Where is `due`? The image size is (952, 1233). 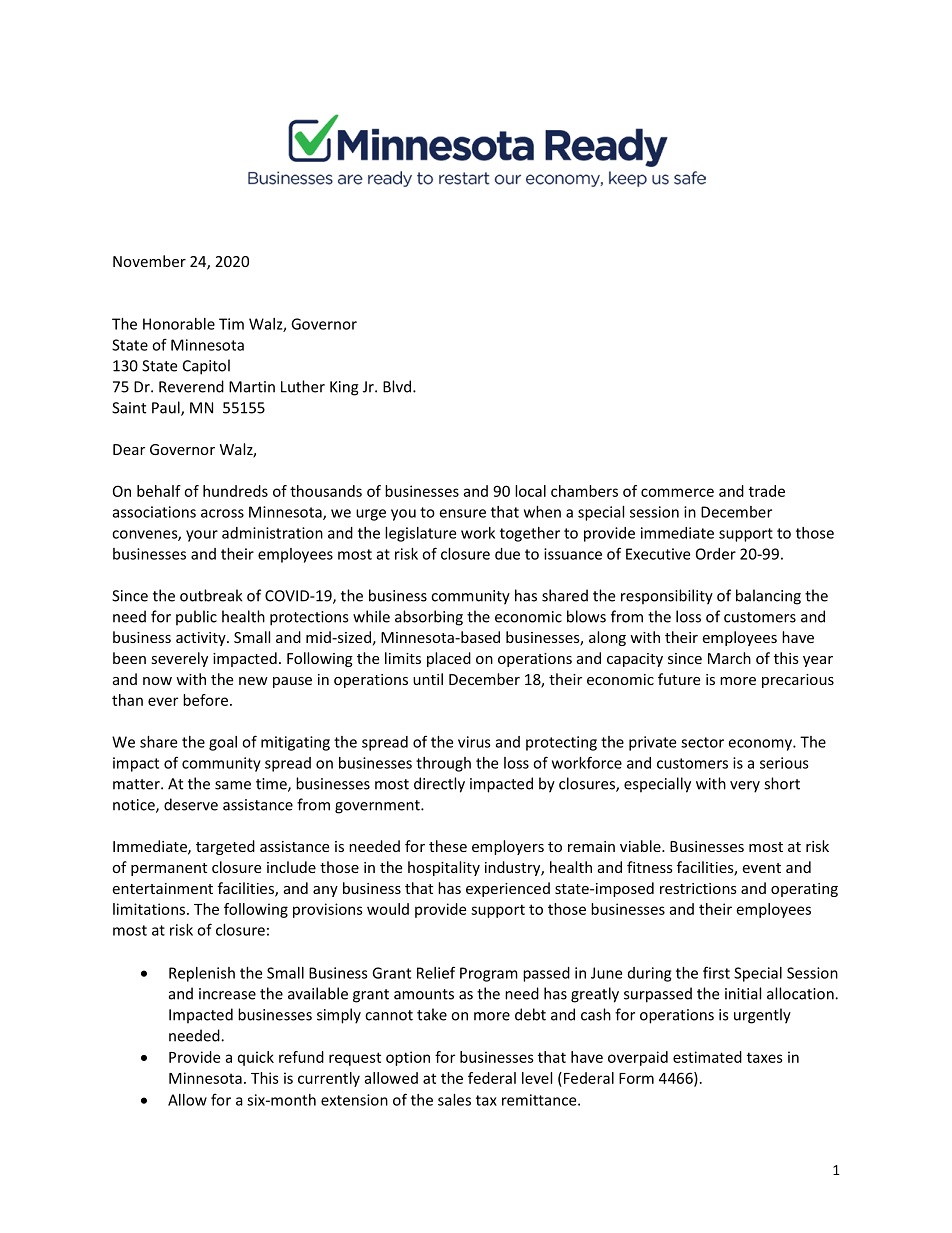 due is located at coordinates (507, 554).
